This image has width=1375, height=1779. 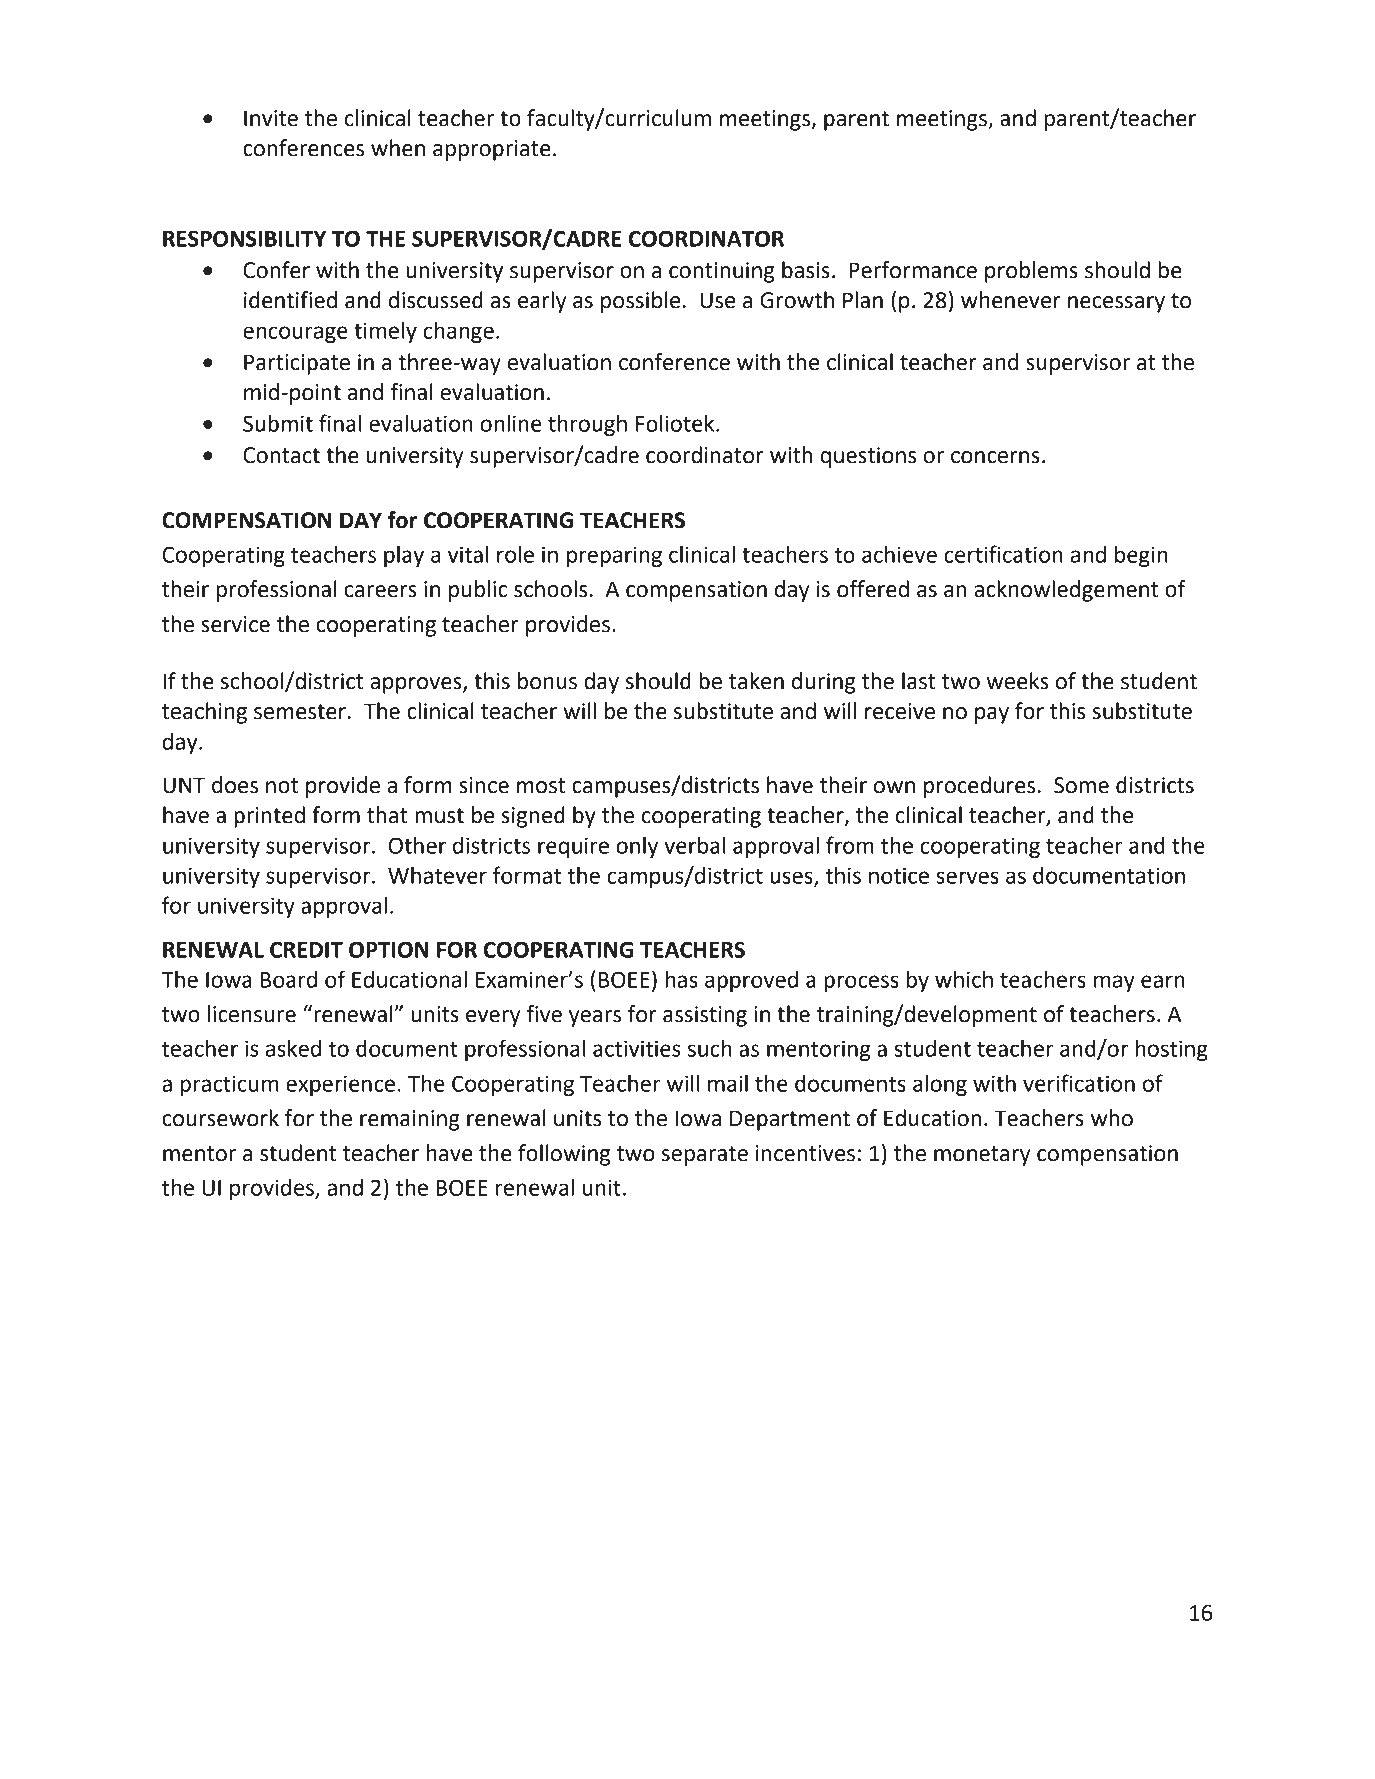 I want to click on separate, so click(x=705, y=1156).
